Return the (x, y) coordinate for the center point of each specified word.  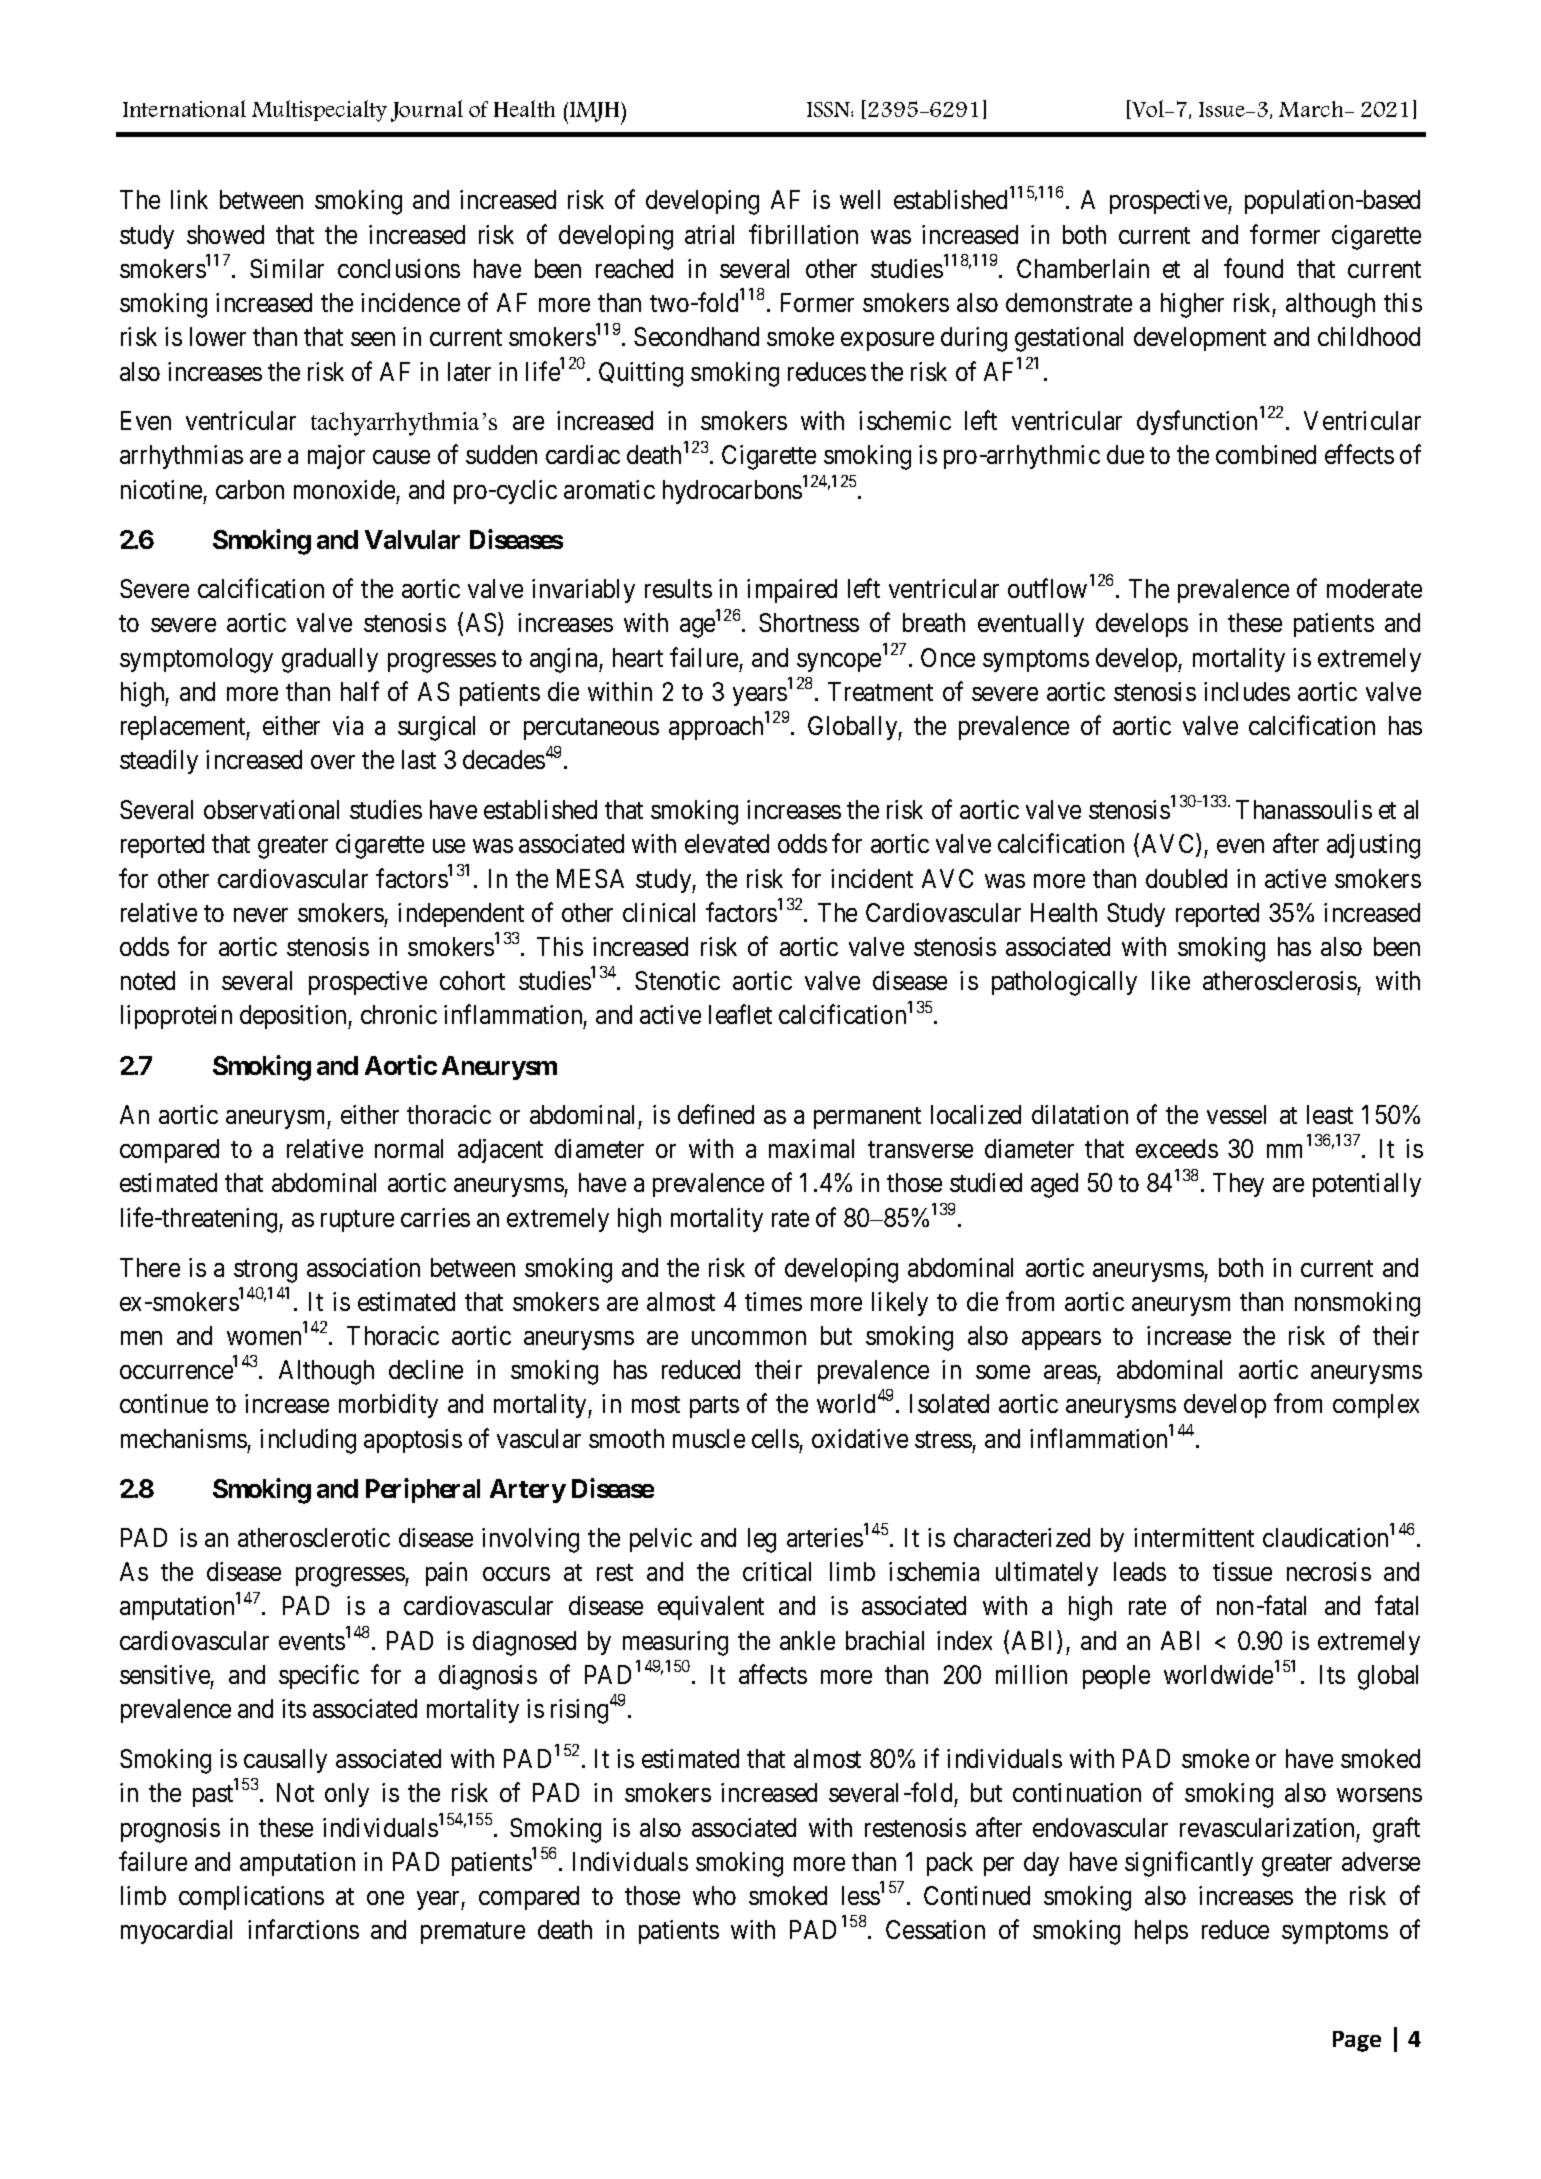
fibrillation (803, 234)
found (1253, 268)
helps (1161, 1932)
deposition (294, 1017)
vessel (1236, 1114)
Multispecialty (319, 111)
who (714, 1895)
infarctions (303, 1929)
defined (716, 1114)
